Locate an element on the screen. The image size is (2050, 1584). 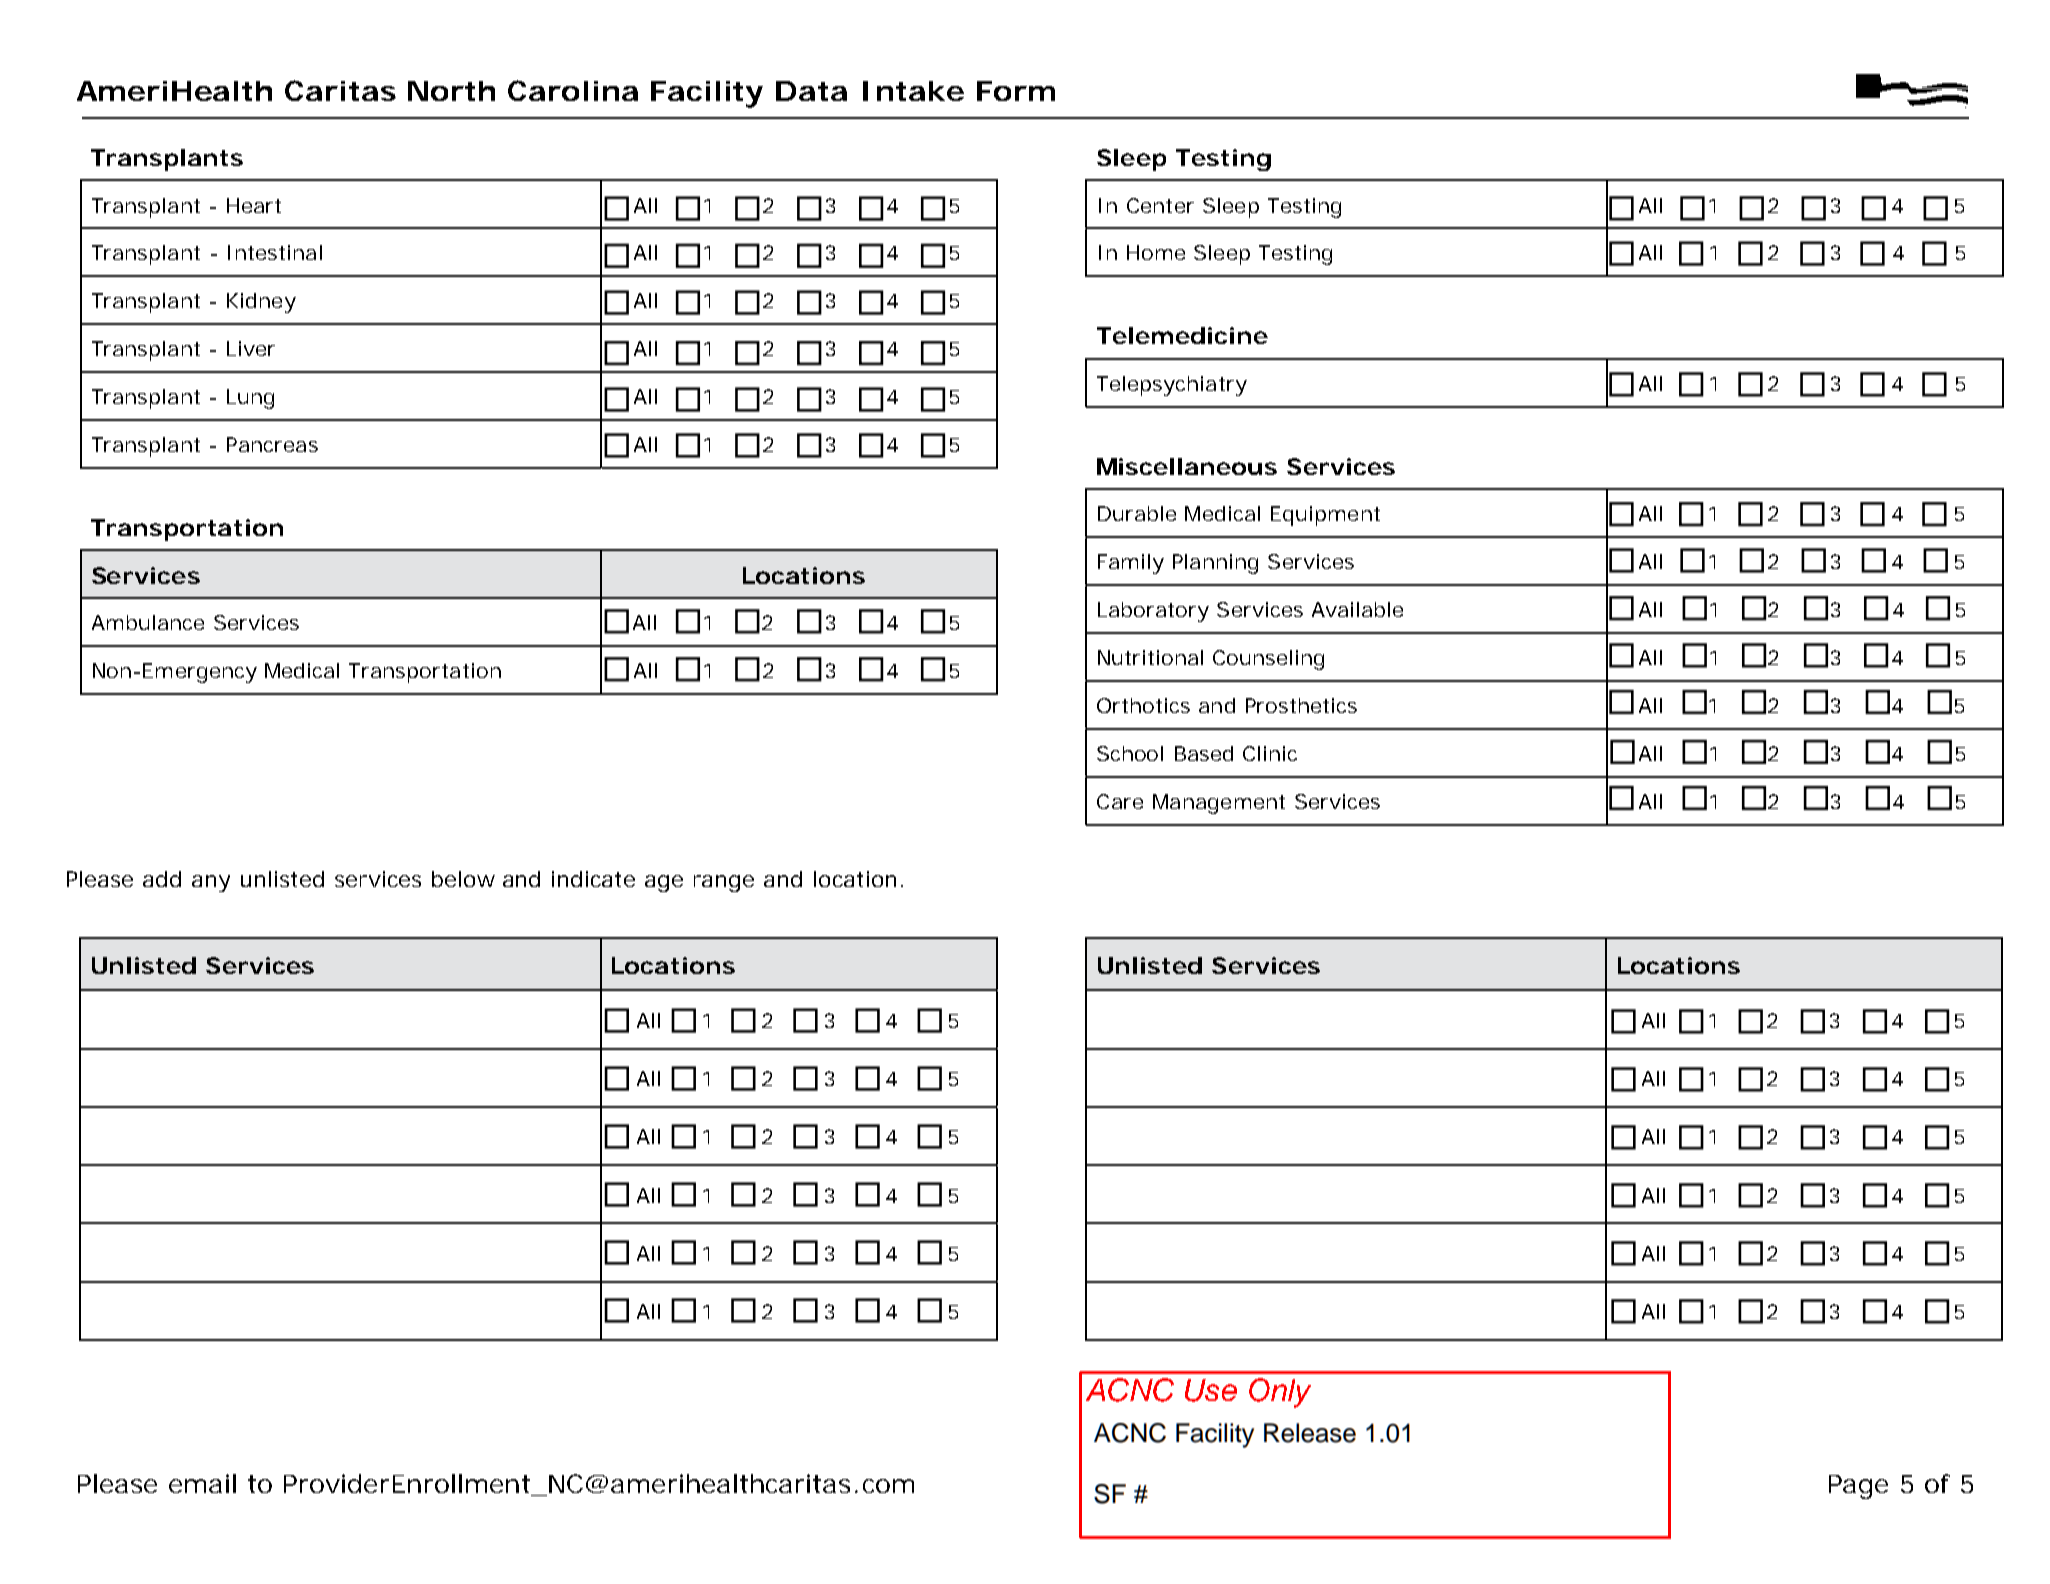
below is located at coordinates (463, 879).
